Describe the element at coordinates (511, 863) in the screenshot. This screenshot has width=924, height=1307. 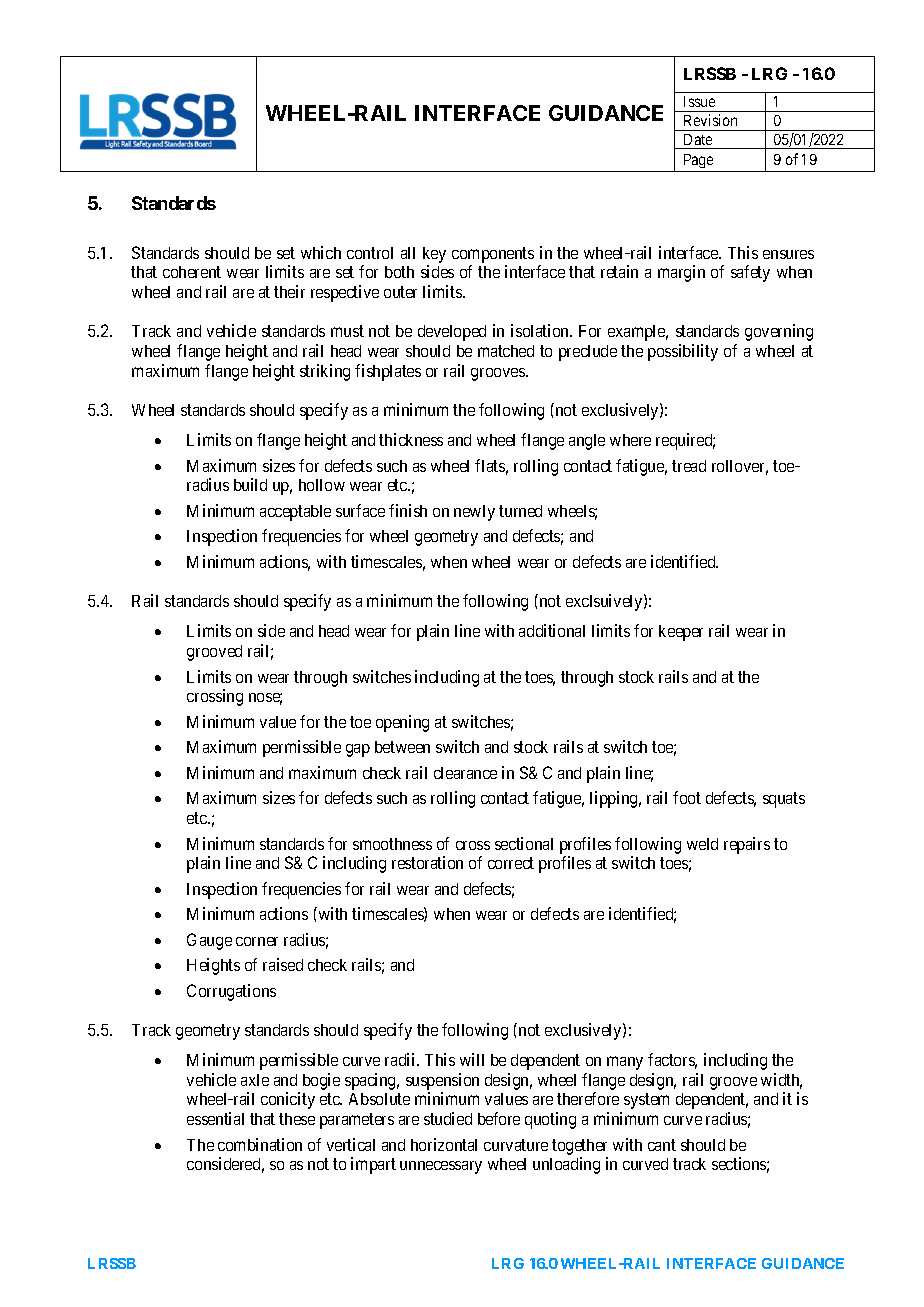
I see `correct` at that location.
